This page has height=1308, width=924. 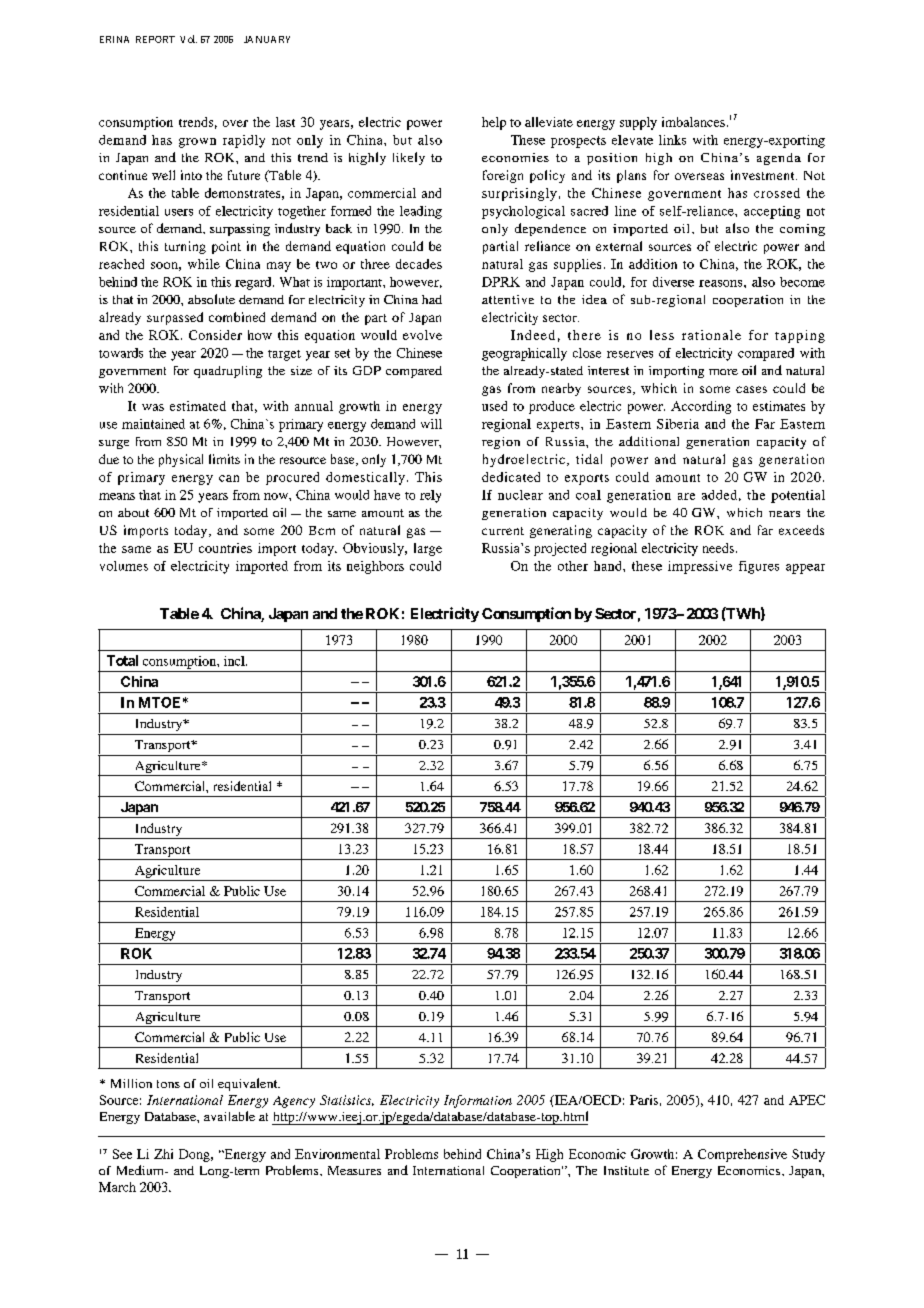 I want to click on links, so click(x=672, y=140).
